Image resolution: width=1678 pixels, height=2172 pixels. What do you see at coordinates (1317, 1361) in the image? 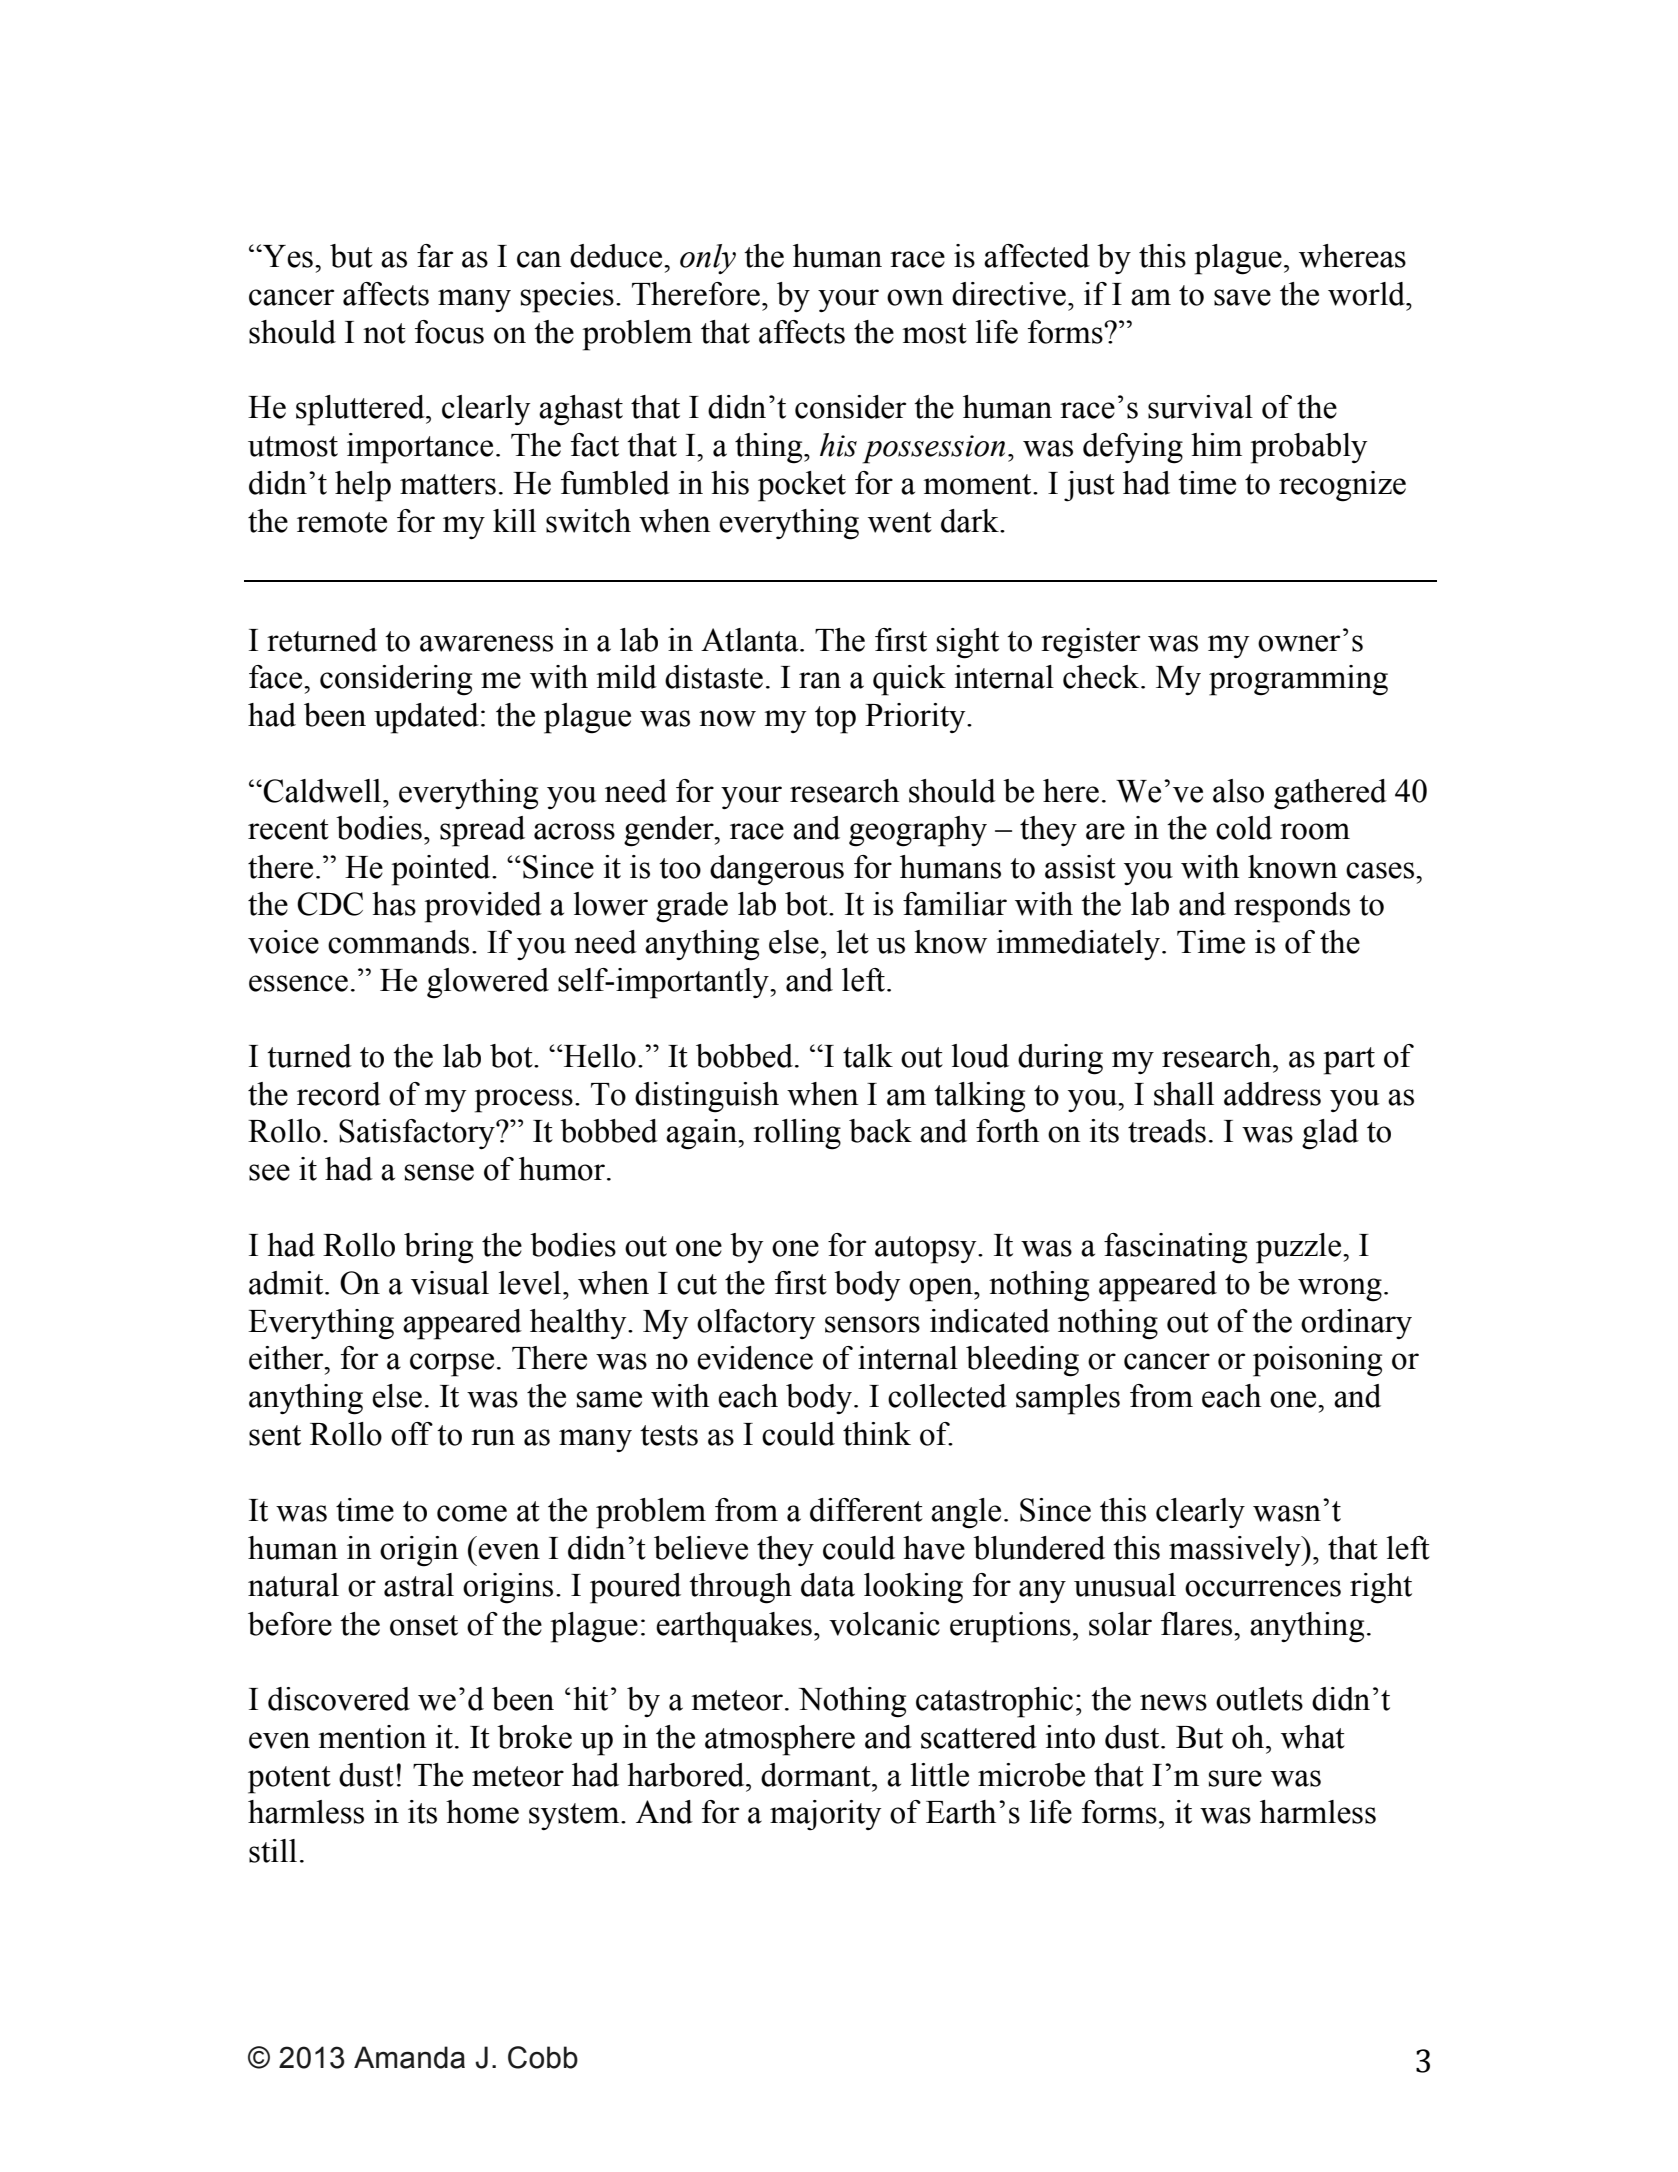
I see `poisoning` at bounding box center [1317, 1361].
